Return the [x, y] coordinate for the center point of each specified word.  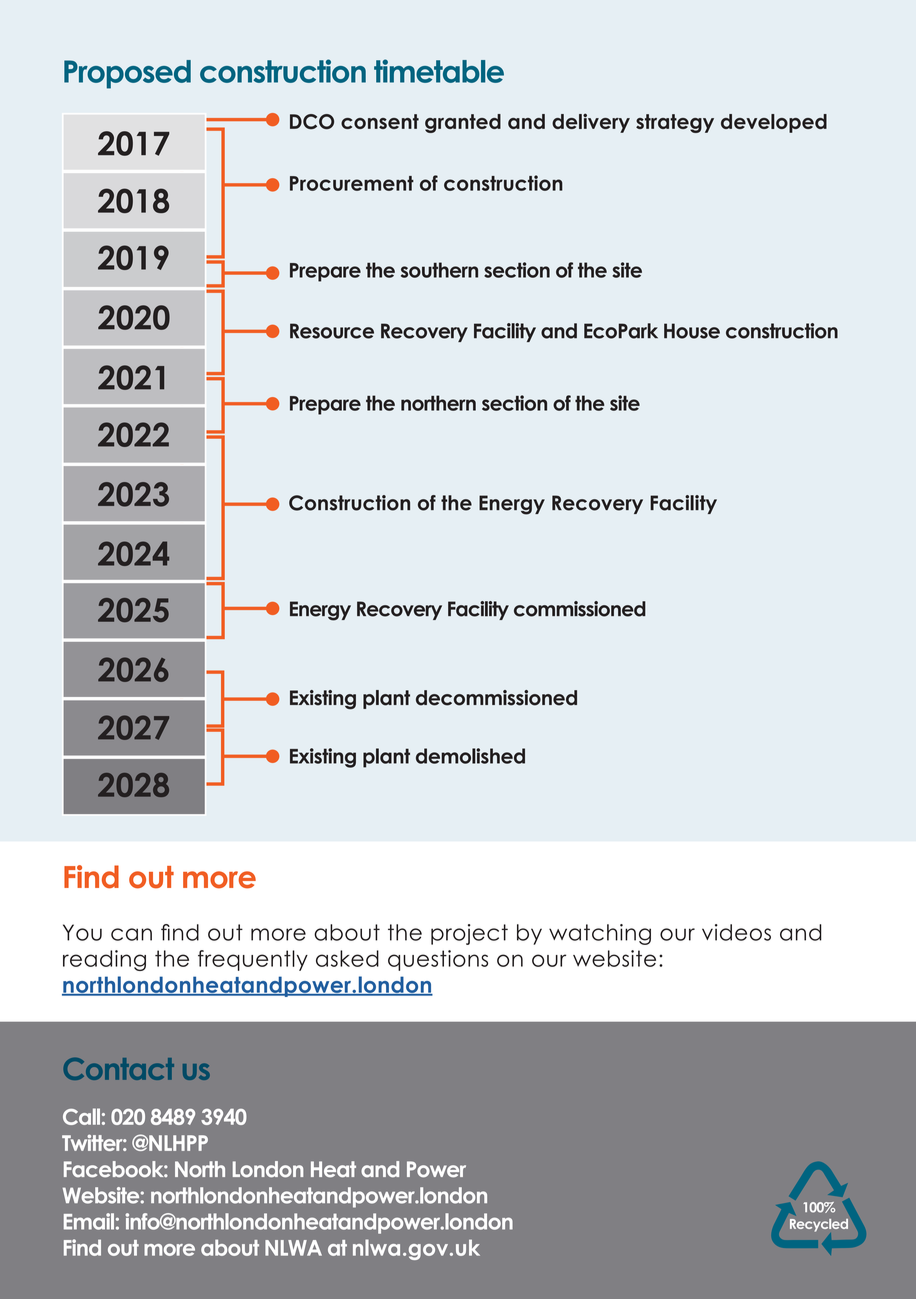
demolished [470, 756]
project [469, 934]
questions [438, 960]
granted [463, 123]
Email [89, 1221]
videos [736, 932]
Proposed [127, 74]
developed [774, 123]
